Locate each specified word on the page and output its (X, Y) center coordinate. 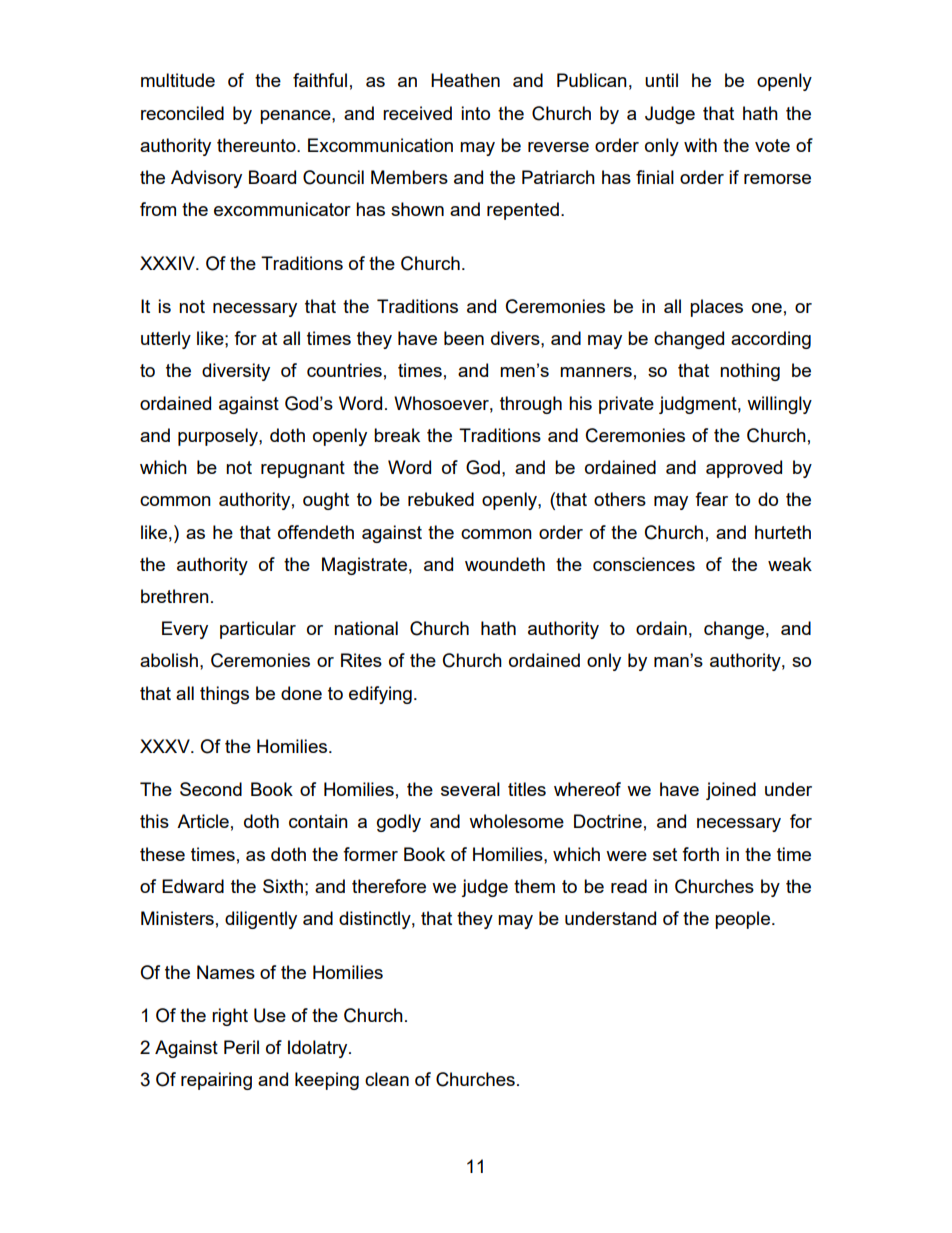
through (531, 405)
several (470, 789)
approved (744, 469)
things (224, 695)
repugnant (303, 469)
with (700, 145)
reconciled (182, 113)
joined (731, 791)
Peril (241, 1047)
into (475, 113)
